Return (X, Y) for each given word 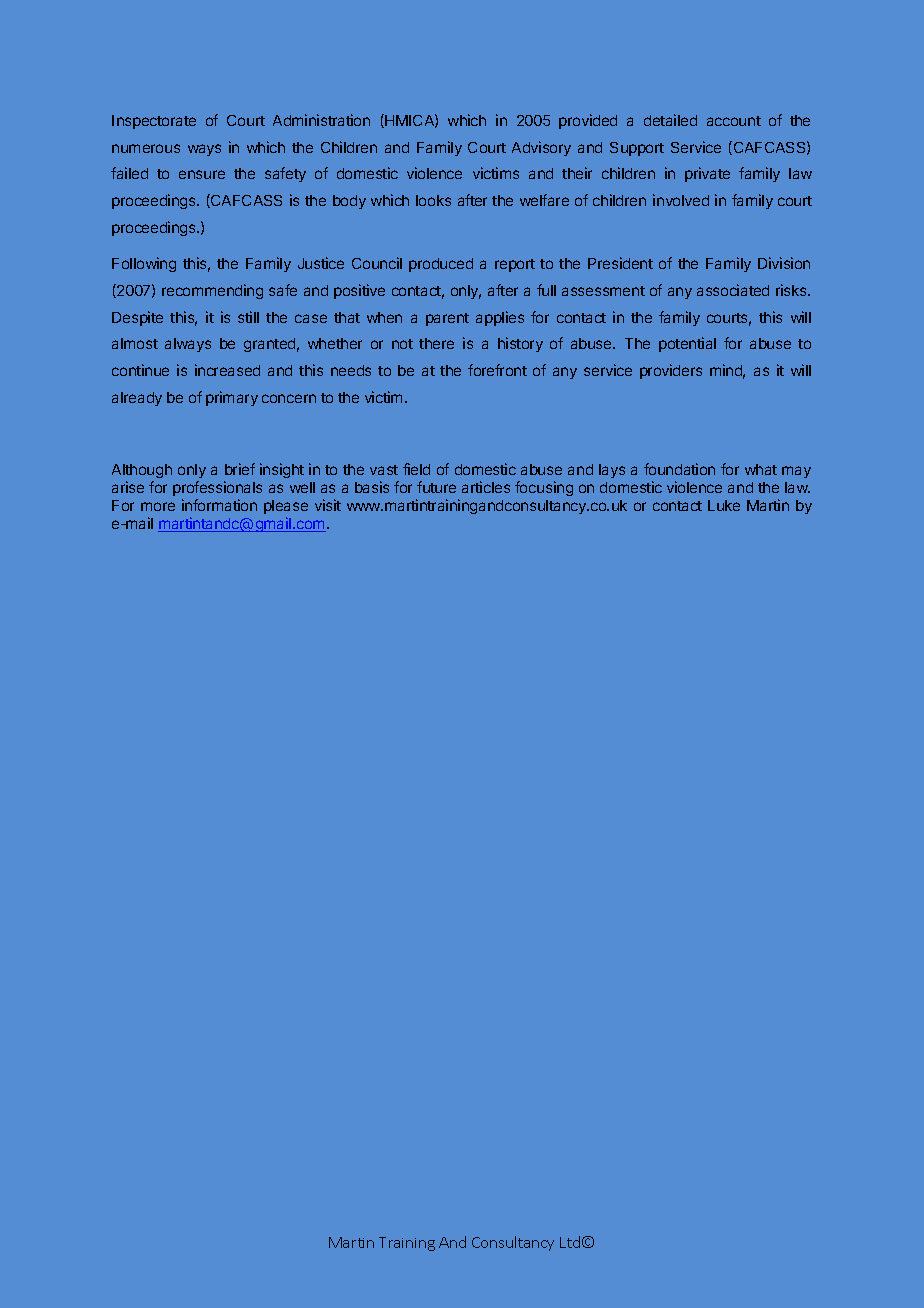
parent (447, 319)
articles (486, 487)
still (248, 317)
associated (733, 290)
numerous (146, 148)
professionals (217, 488)
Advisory (541, 148)
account (734, 121)
